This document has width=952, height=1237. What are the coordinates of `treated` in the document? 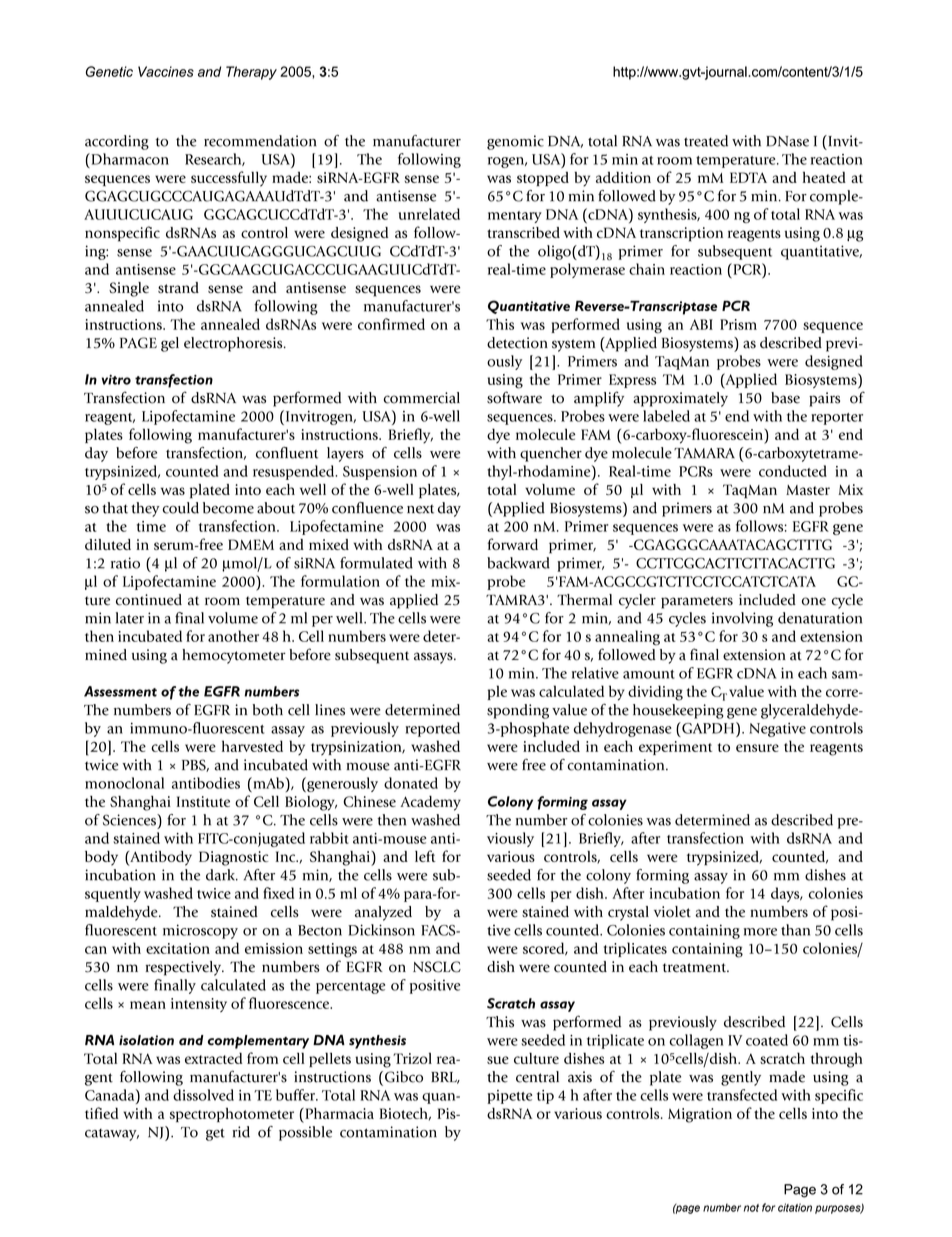 It's located at (706, 141).
